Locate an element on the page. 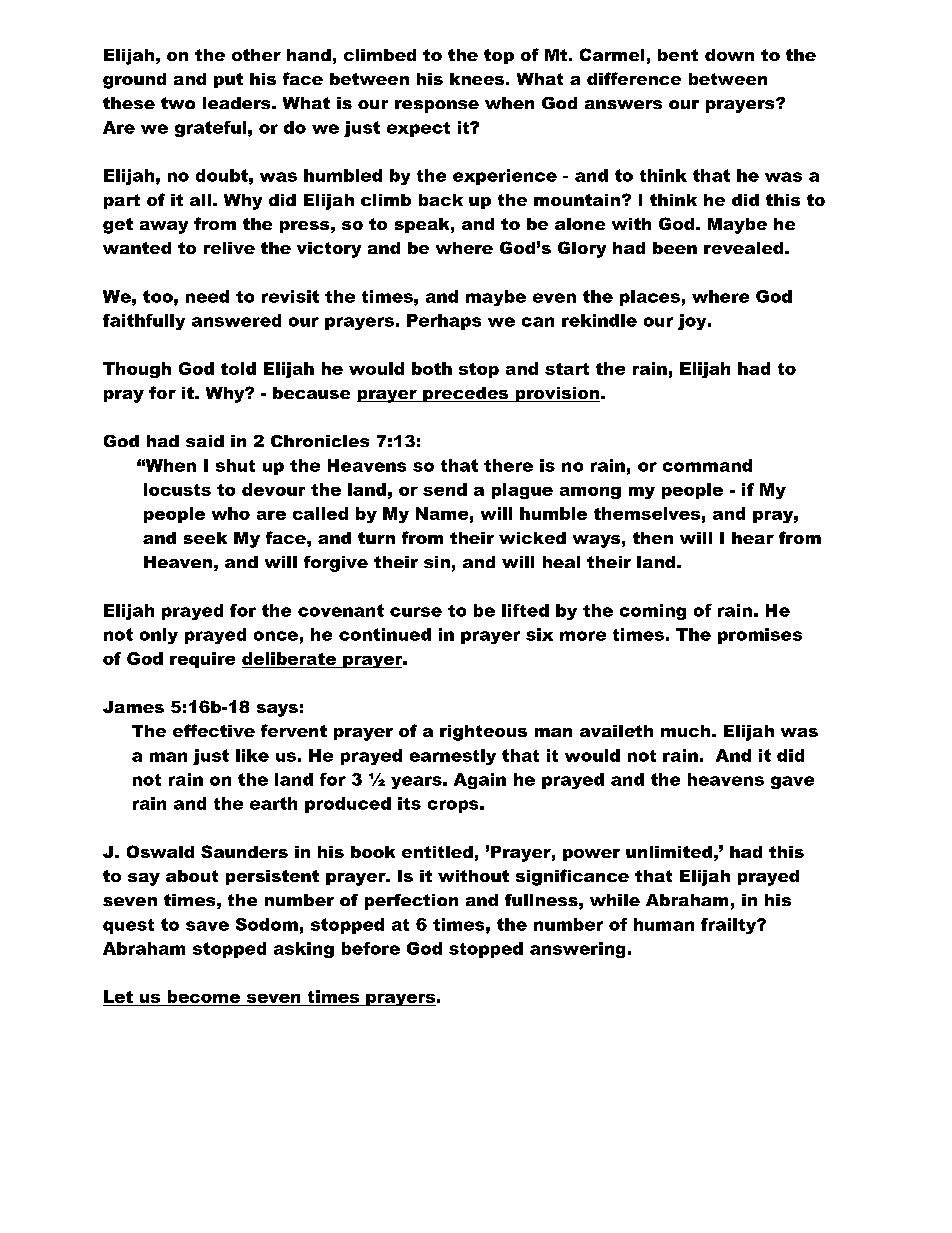 The height and width of the document is (1233, 952). become is located at coordinates (204, 996).
